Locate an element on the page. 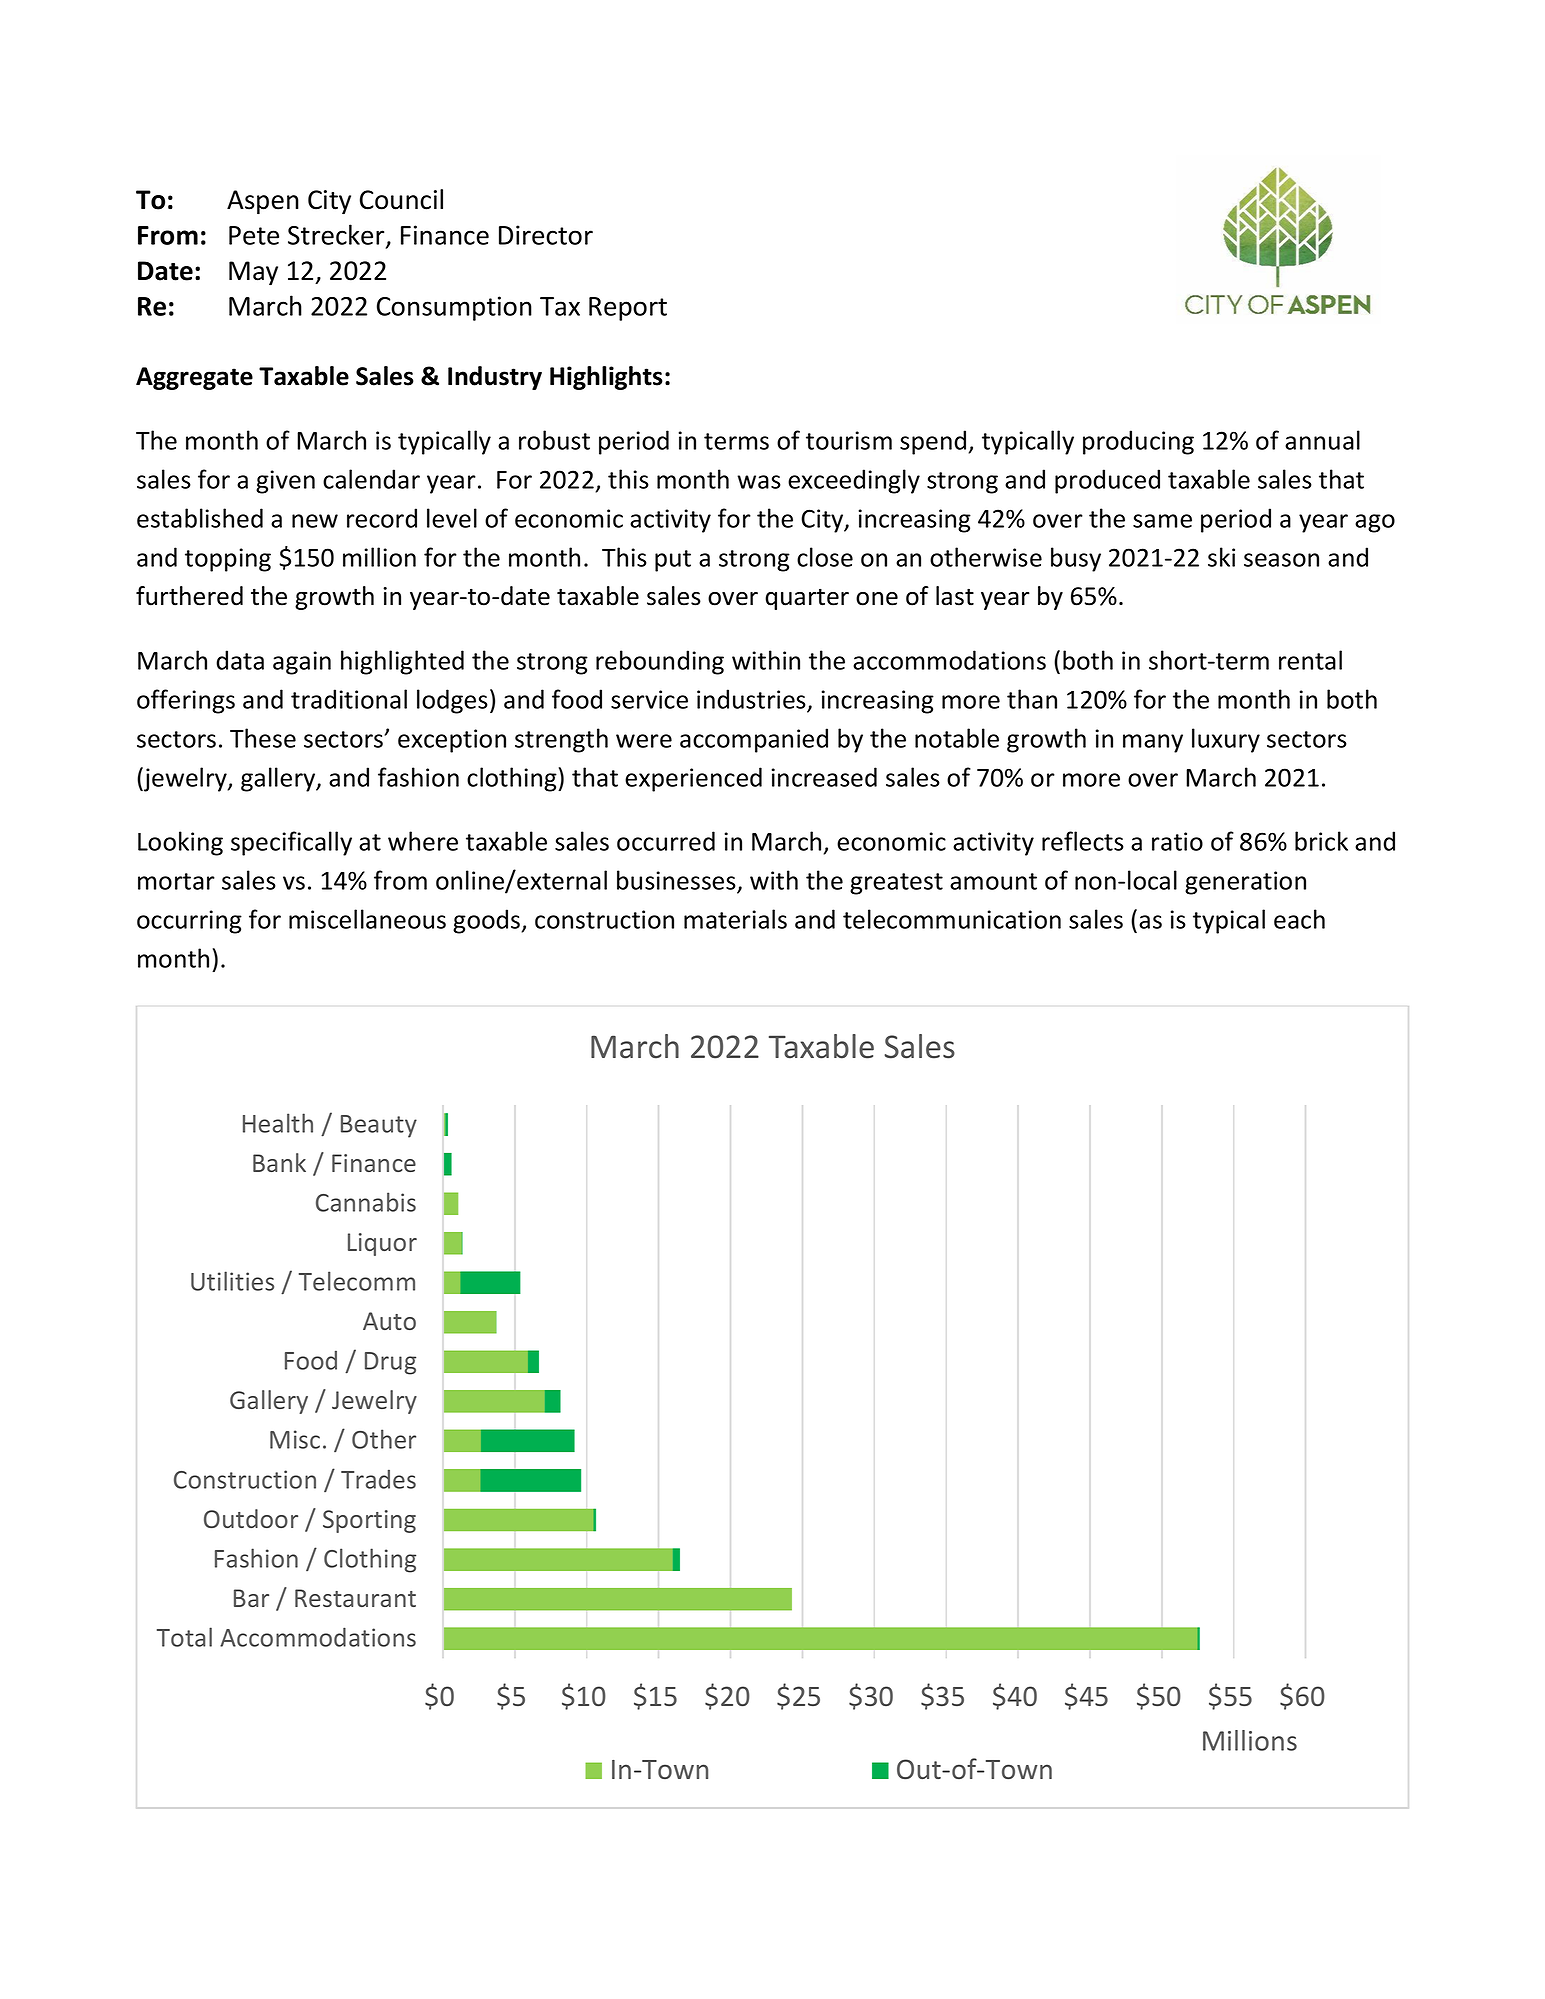 This image has width=1545, height=1999. Pete is located at coordinates (254, 235).
